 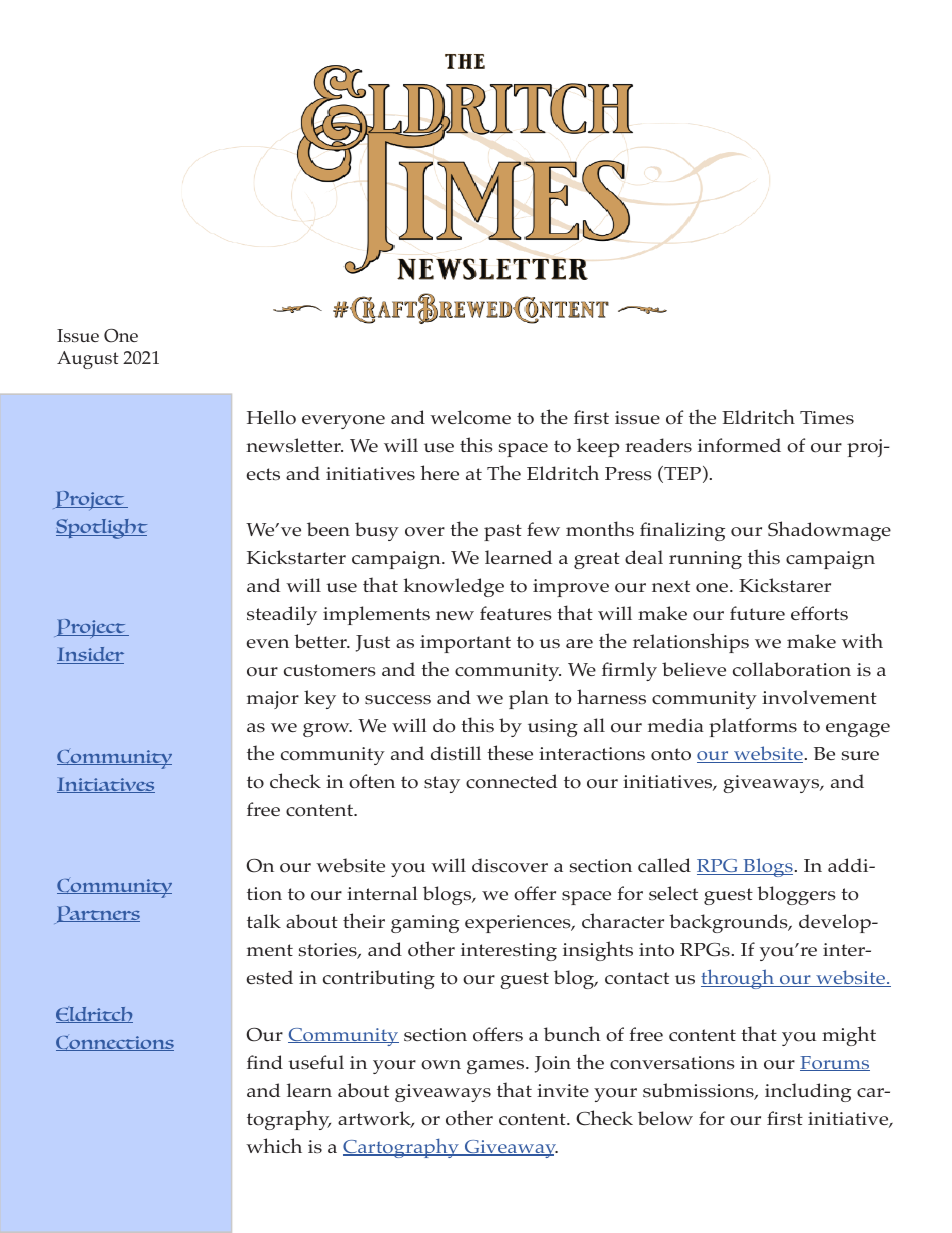 I want to click on August, so click(x=88, y=360).
